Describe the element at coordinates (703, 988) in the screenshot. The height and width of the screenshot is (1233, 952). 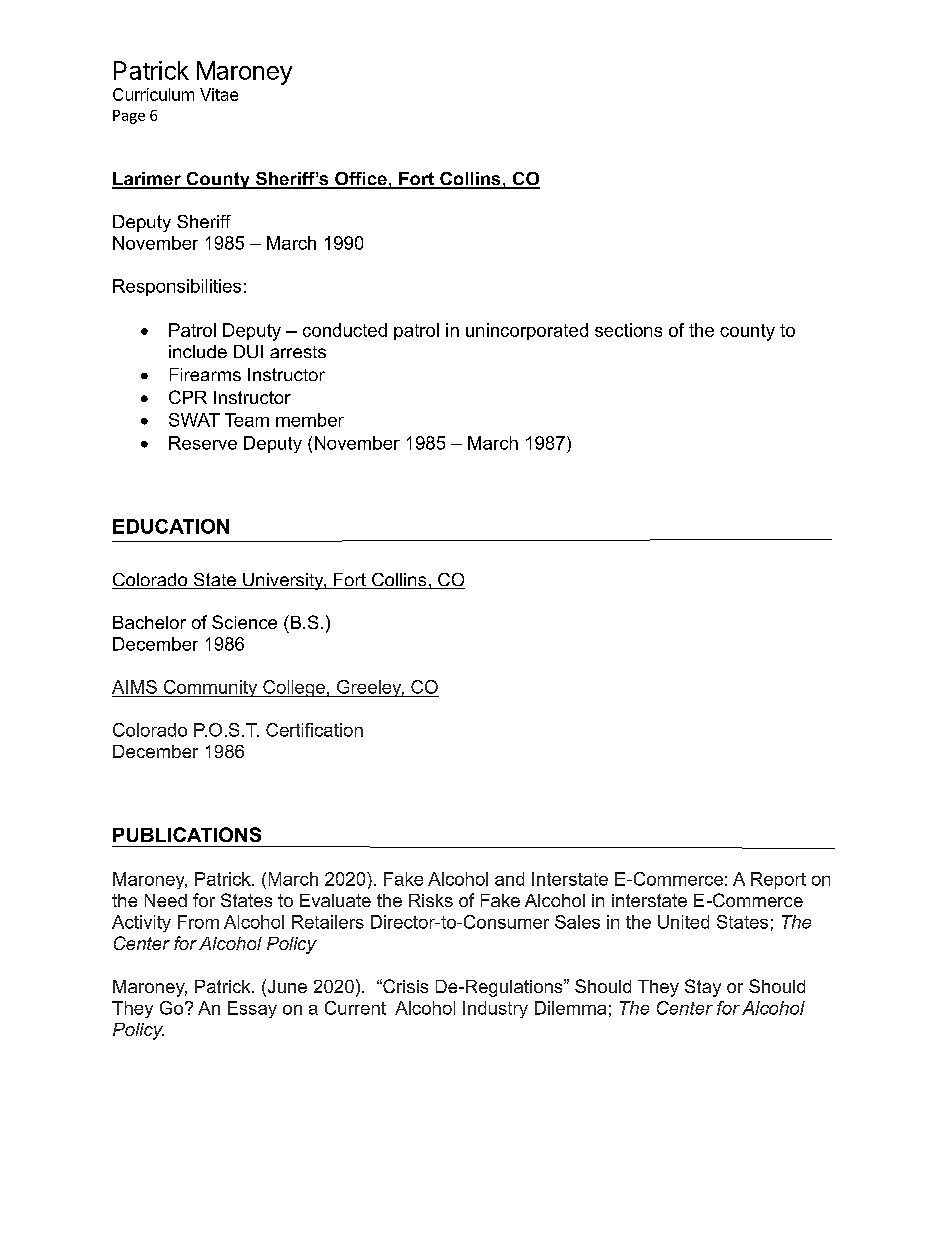
I see `Stay` at that location.
